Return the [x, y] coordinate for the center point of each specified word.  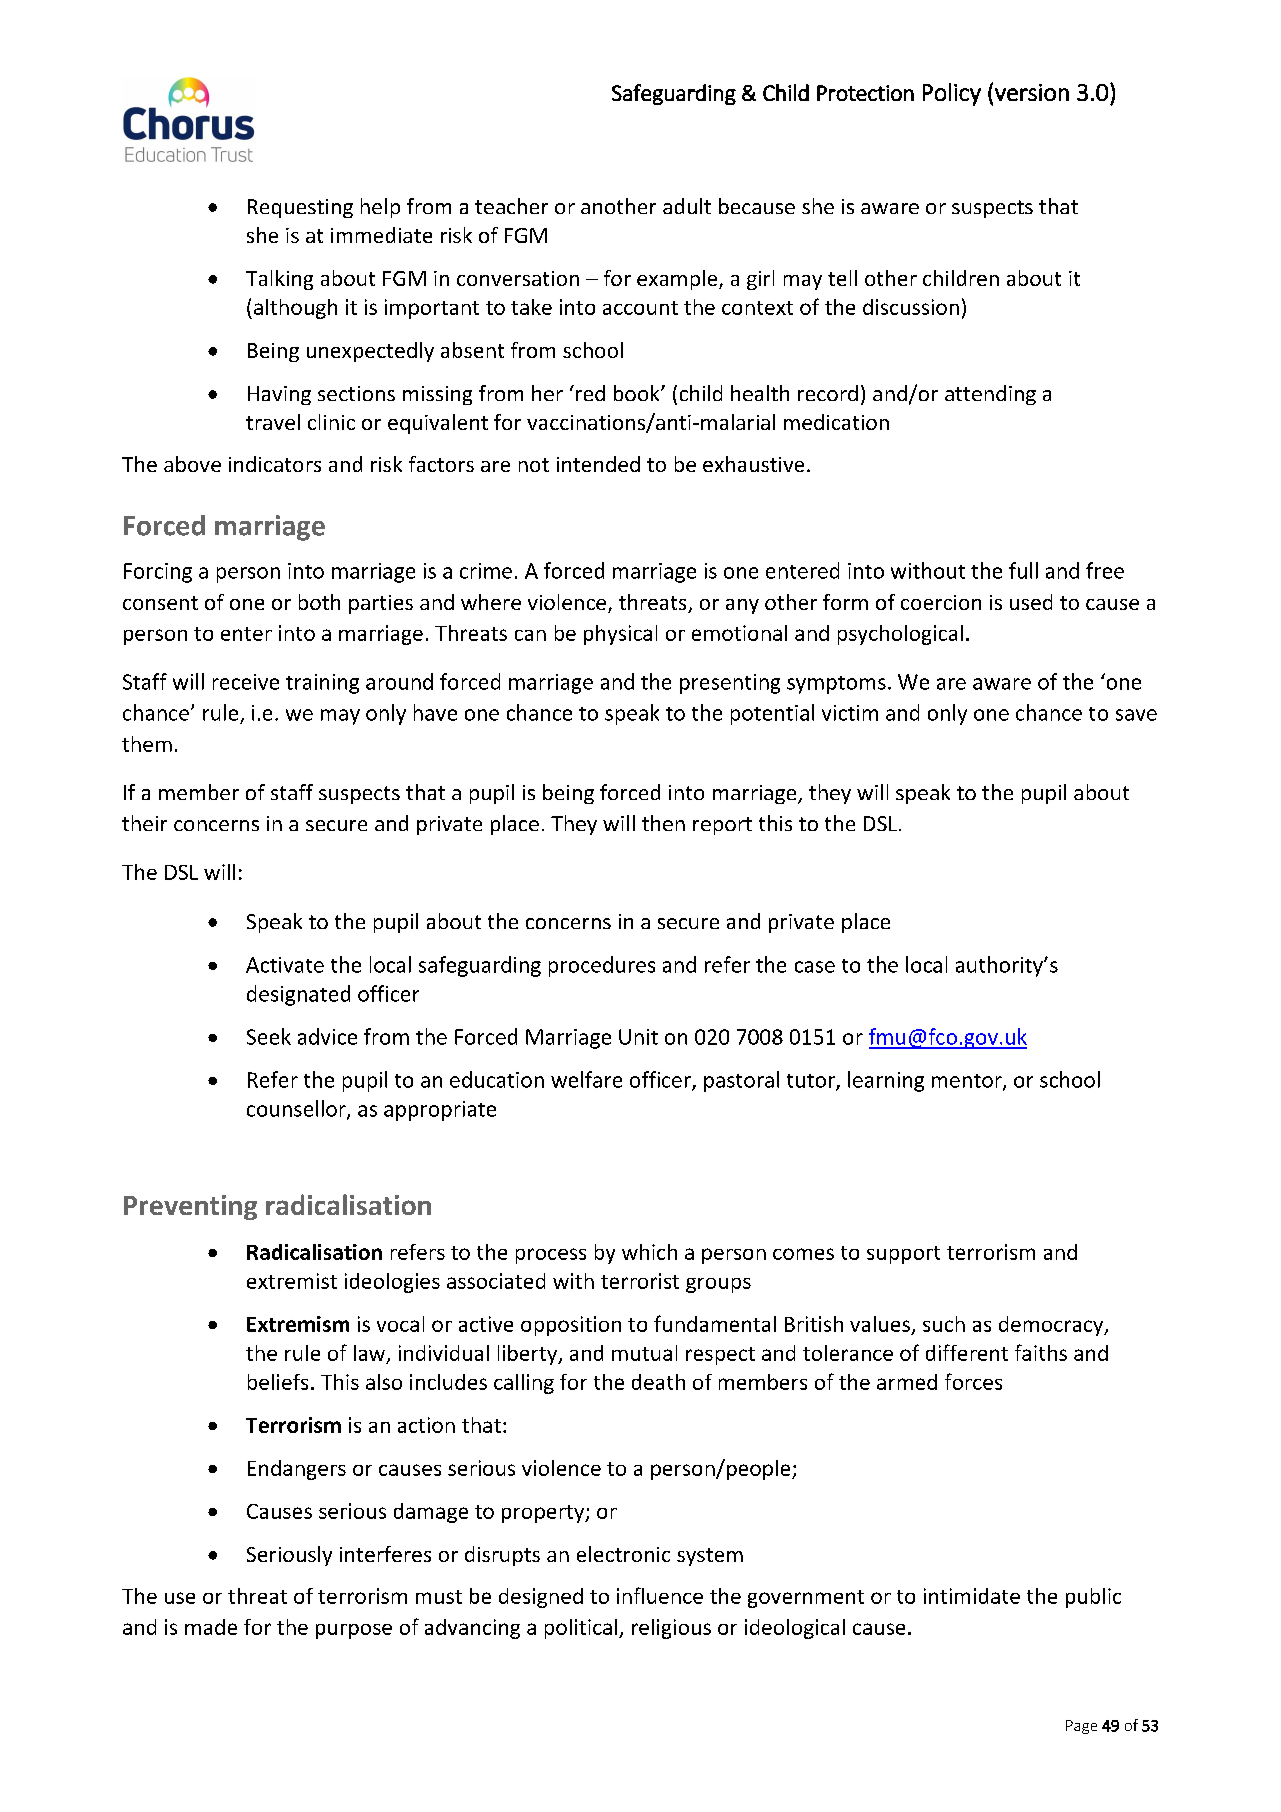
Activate [285, 965]
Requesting [300, 208]
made [211, 1627]
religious [671, 1629]
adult [687, 206]
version [1032, 92]
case [815, 967]
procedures [602, 966]
